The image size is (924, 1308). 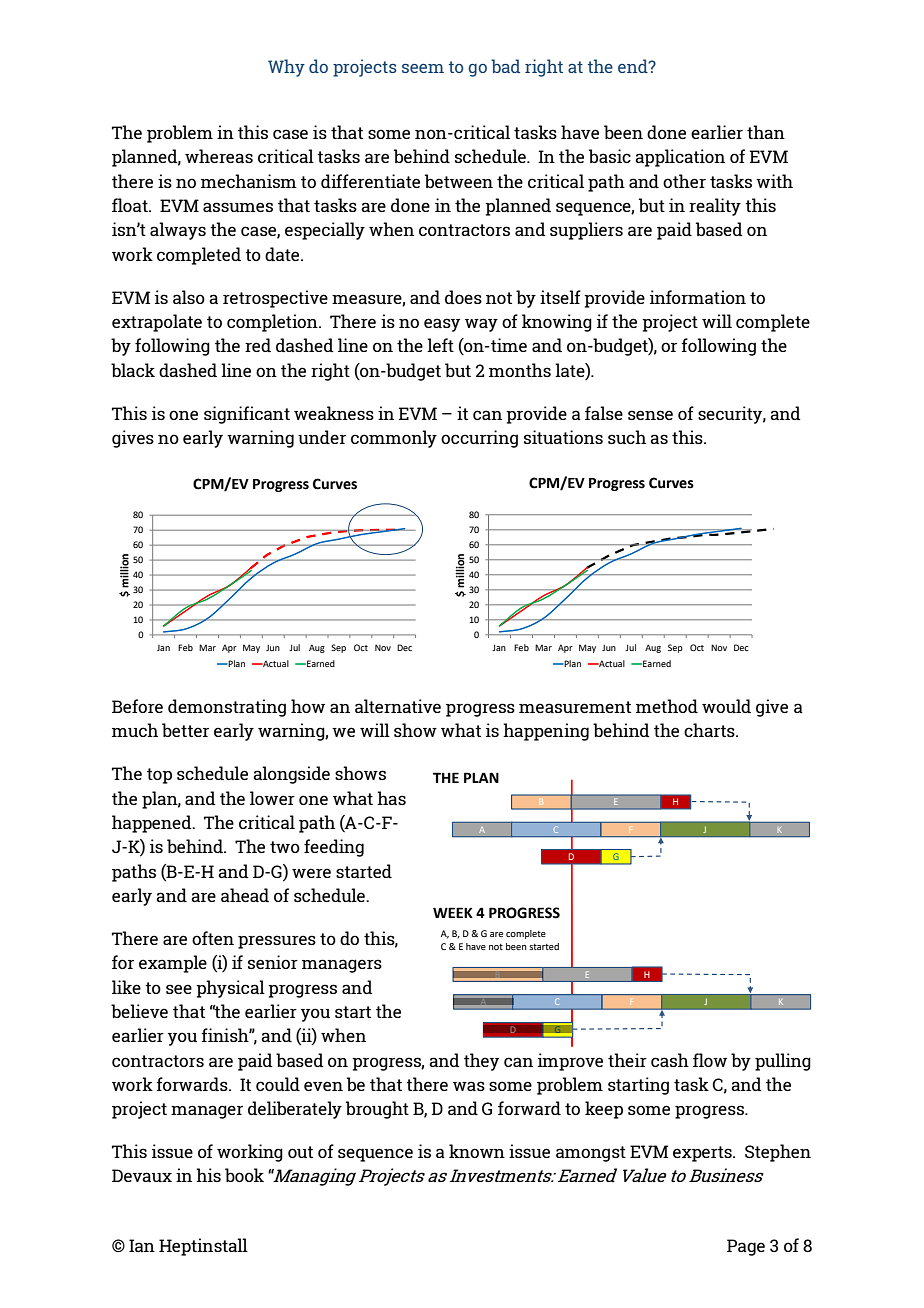 What do you see at coordinates (710, 1060) in the screenshot?
I see `flow` at bounding box center [710, 1060].
